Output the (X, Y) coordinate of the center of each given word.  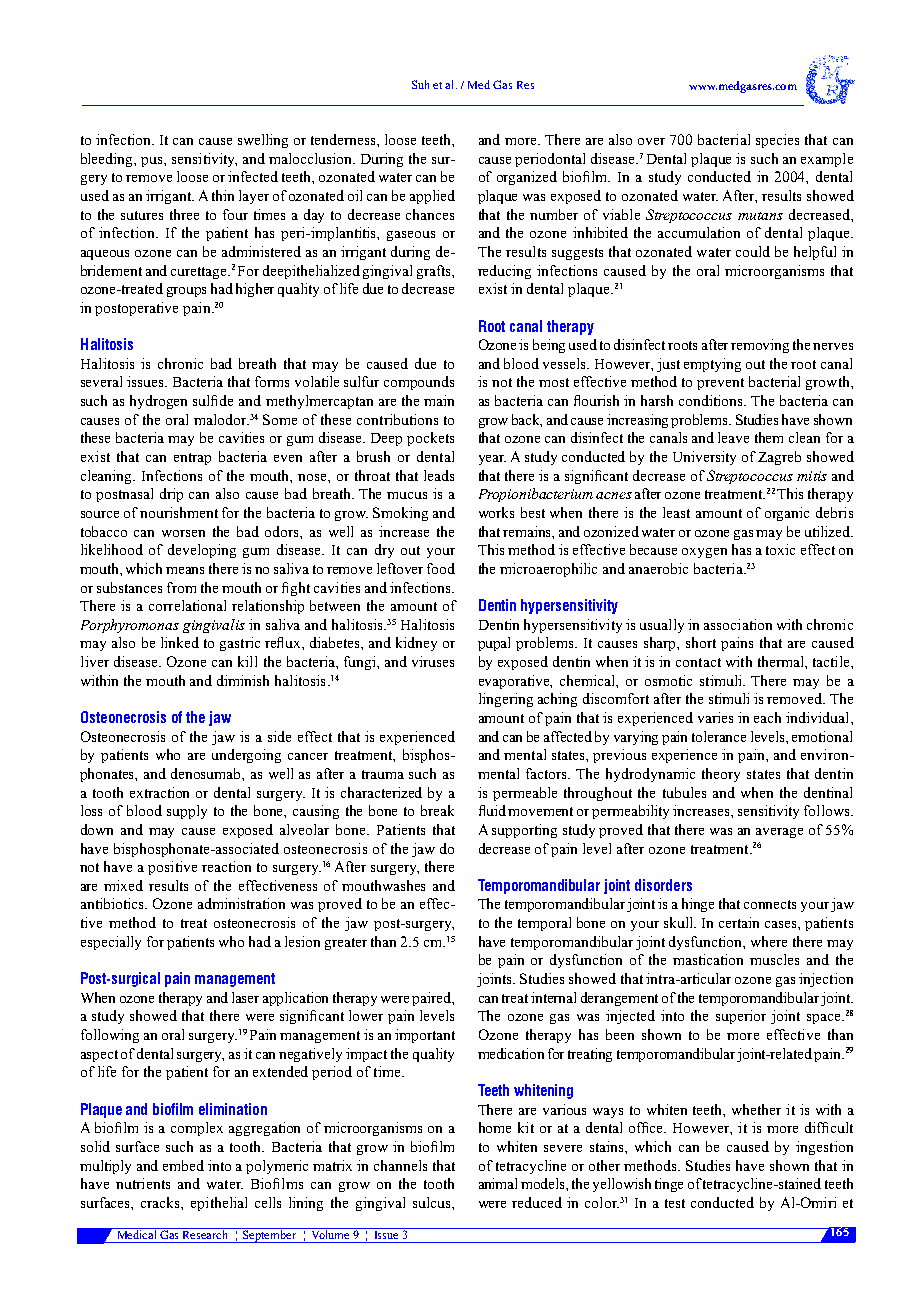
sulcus (433, 1202)
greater (346, 944)
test (675, 1203)
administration (241, 903)
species (777, 141)
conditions (712, 400)
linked (180, 642)
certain (739, 922)
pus (153, 162)
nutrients (143, 1183)
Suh (420, 84)
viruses (433, 661)
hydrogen (158, 402)
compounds (419, 383)
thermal (782, 661)
